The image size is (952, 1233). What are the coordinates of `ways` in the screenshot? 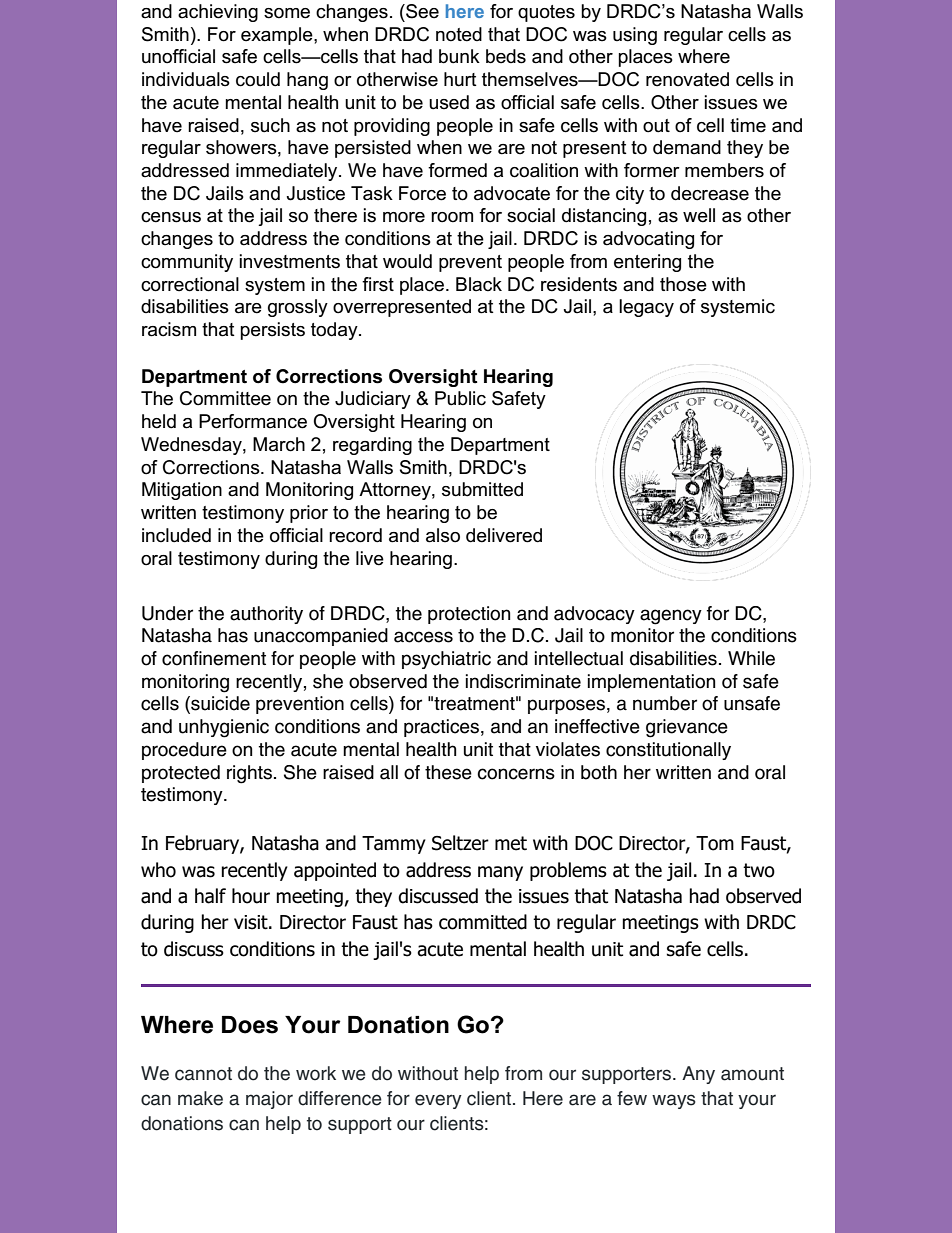 It's located at (674, 1101).
